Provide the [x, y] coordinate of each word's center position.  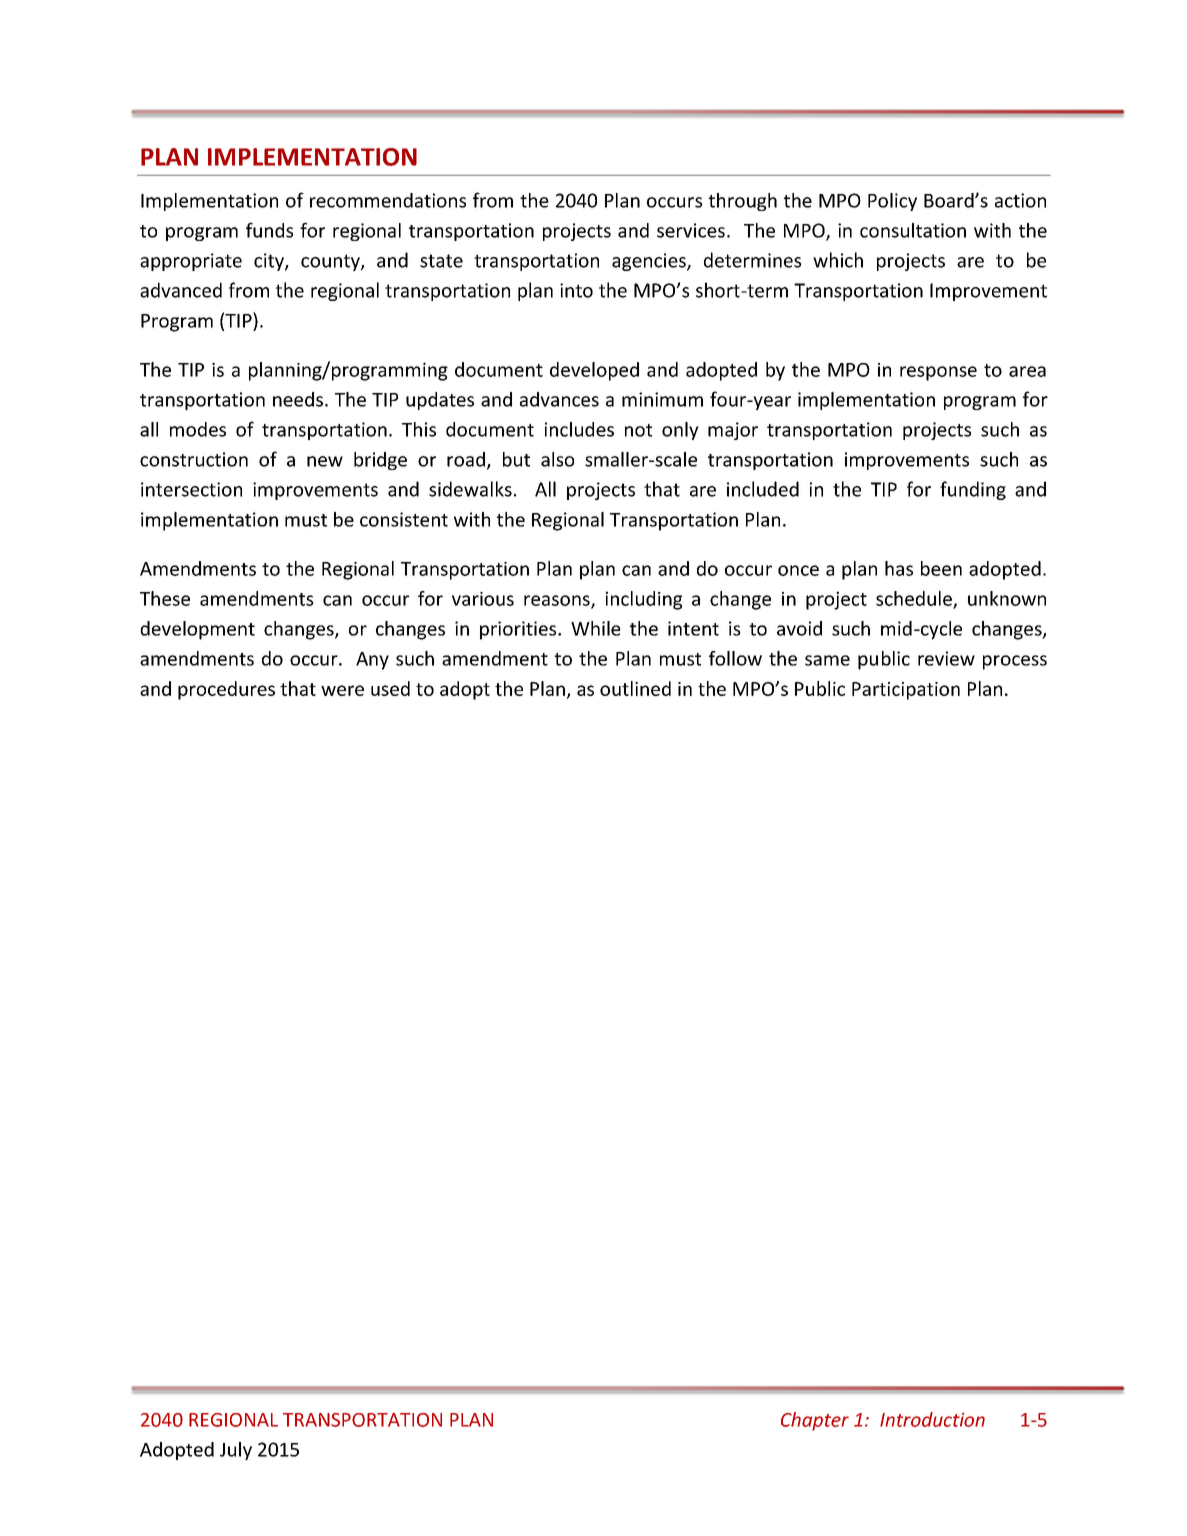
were [342, 690]
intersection [191, 489]
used [390, 688]
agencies [650, 262]
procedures [226, 690]
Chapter [815, 1421]
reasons [558, 601]
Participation [906, 691]
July [236, 1451]
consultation [913, 230]
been [941, 568]
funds [269, 230]
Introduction [932, 1419]
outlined [635, 688]
